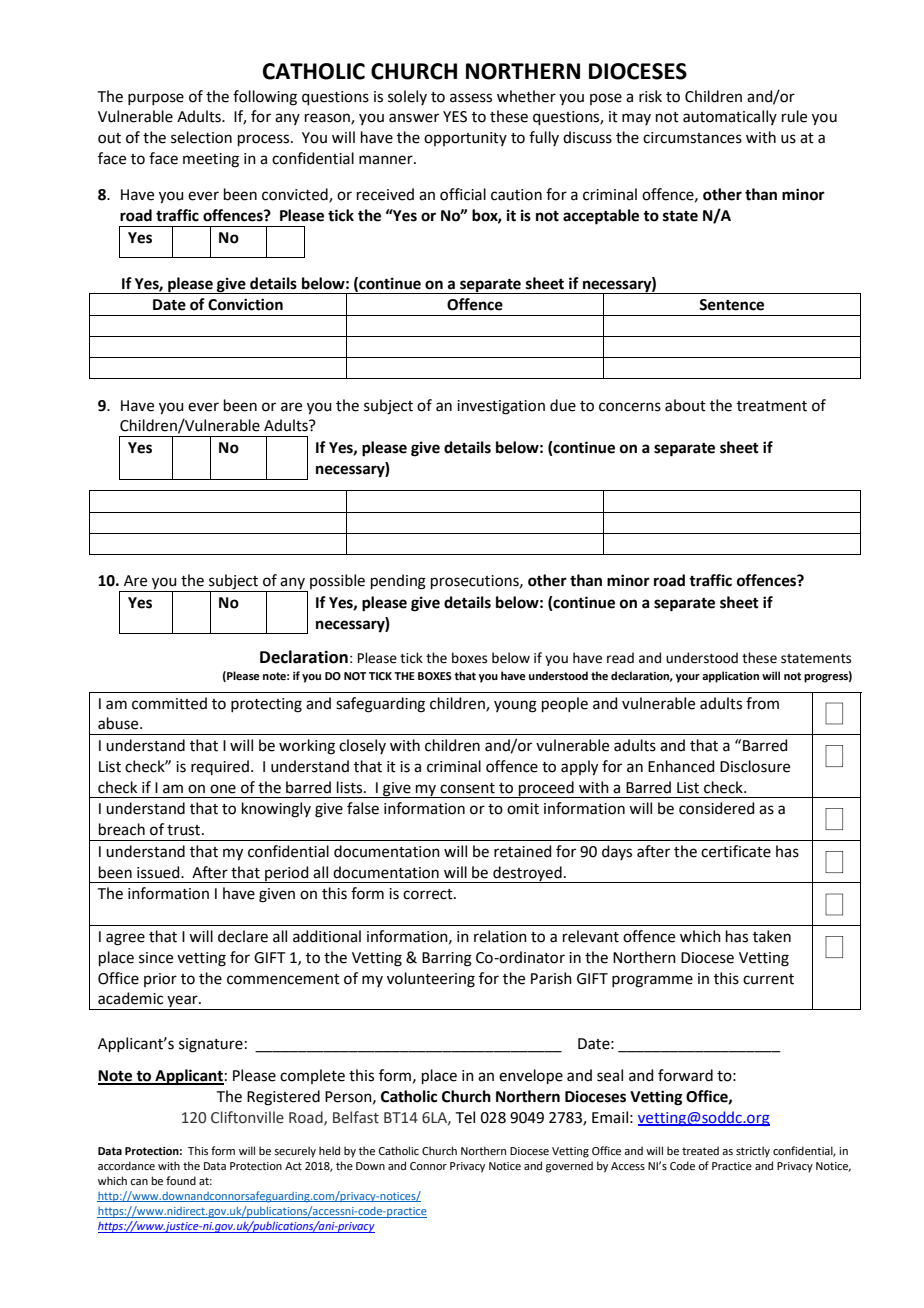 This screenshot has width=924, height=1308. Describe the element at coordinates (181, 1180) in the screenshot. I see `found` at that location.
